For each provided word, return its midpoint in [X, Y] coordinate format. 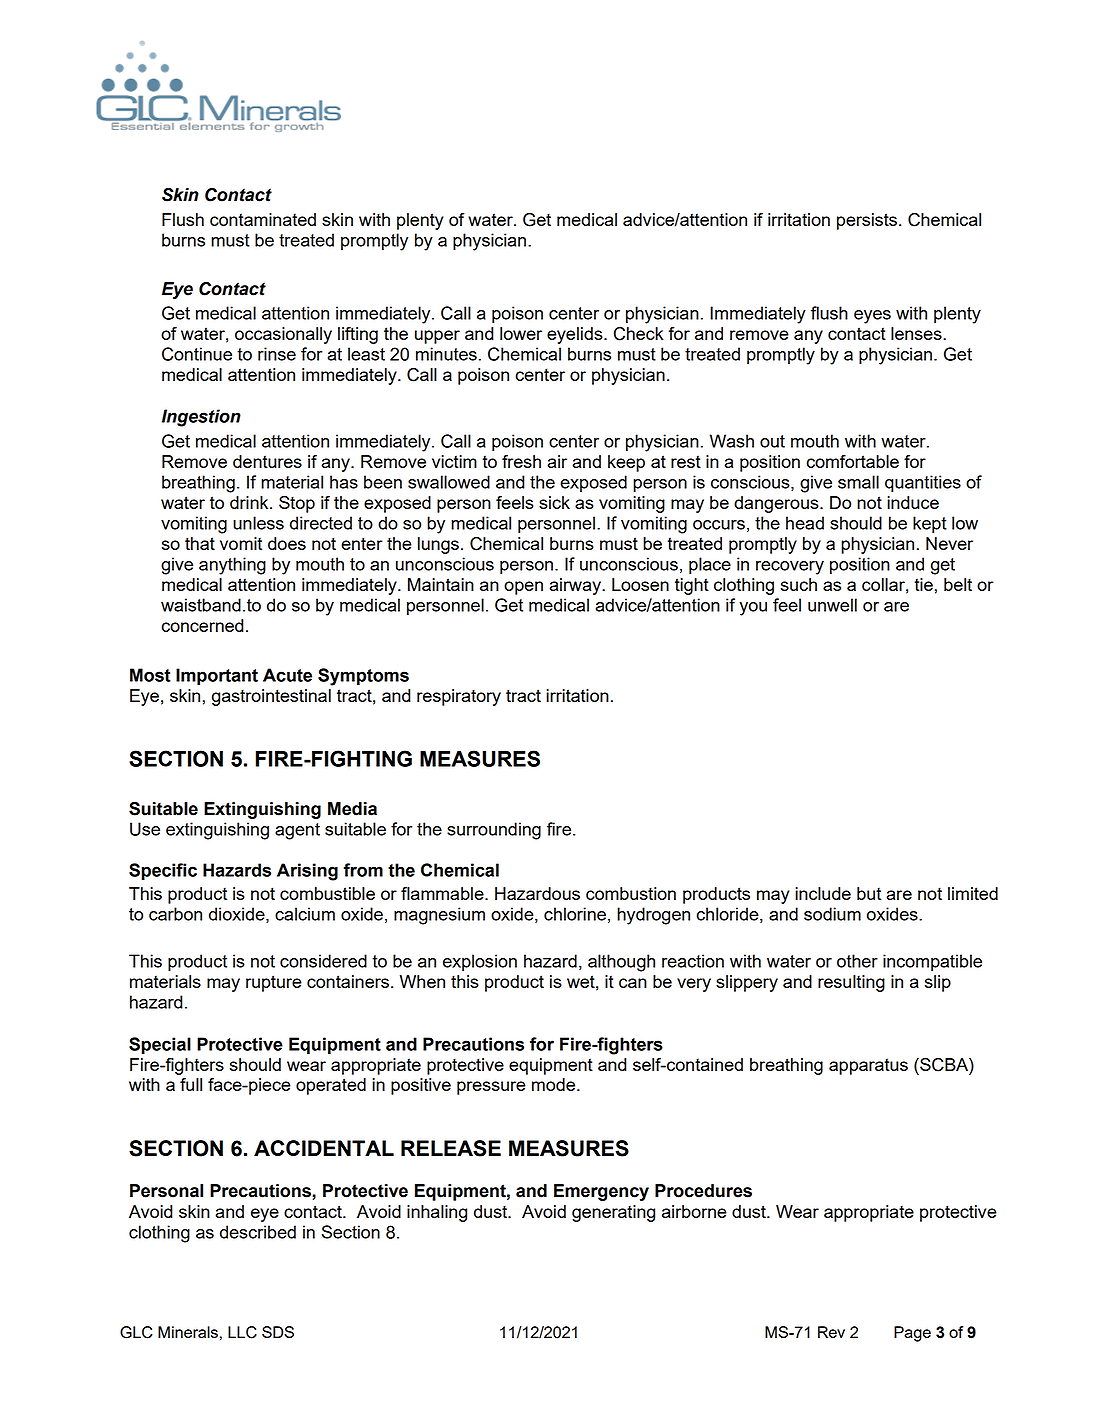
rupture [274, 983]
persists [867, 221]
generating [613, 1213]
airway [576, 586]
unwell [832, 605]
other [857, 961]
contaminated [263, 219]
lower [521, 333]
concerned [203, 625]
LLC [242, 1332]
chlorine [575, 914]
